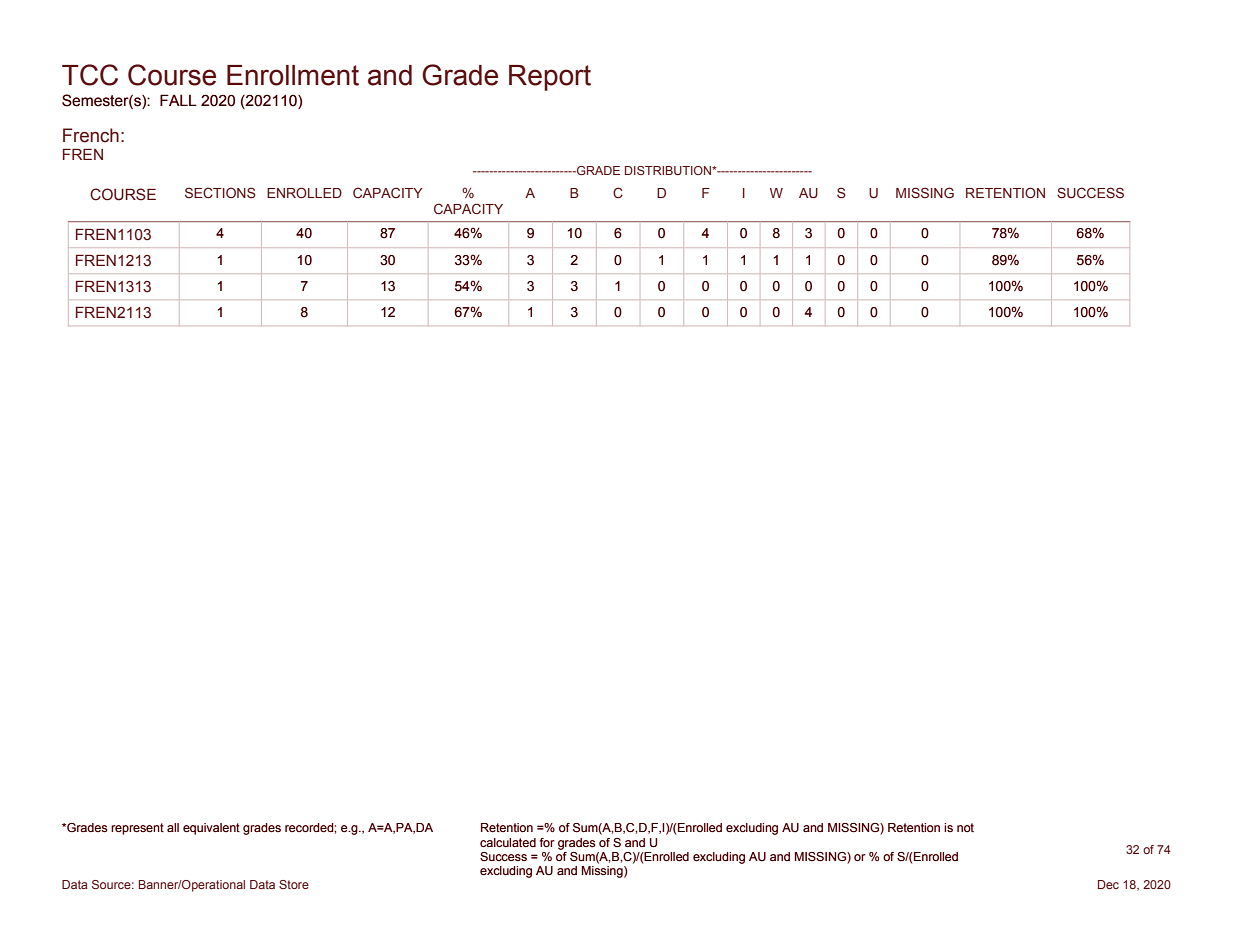 The image size is (1233, 952). Describe the element at coordinates (137, 829) in the screenshot. I see `represent` at that location.
